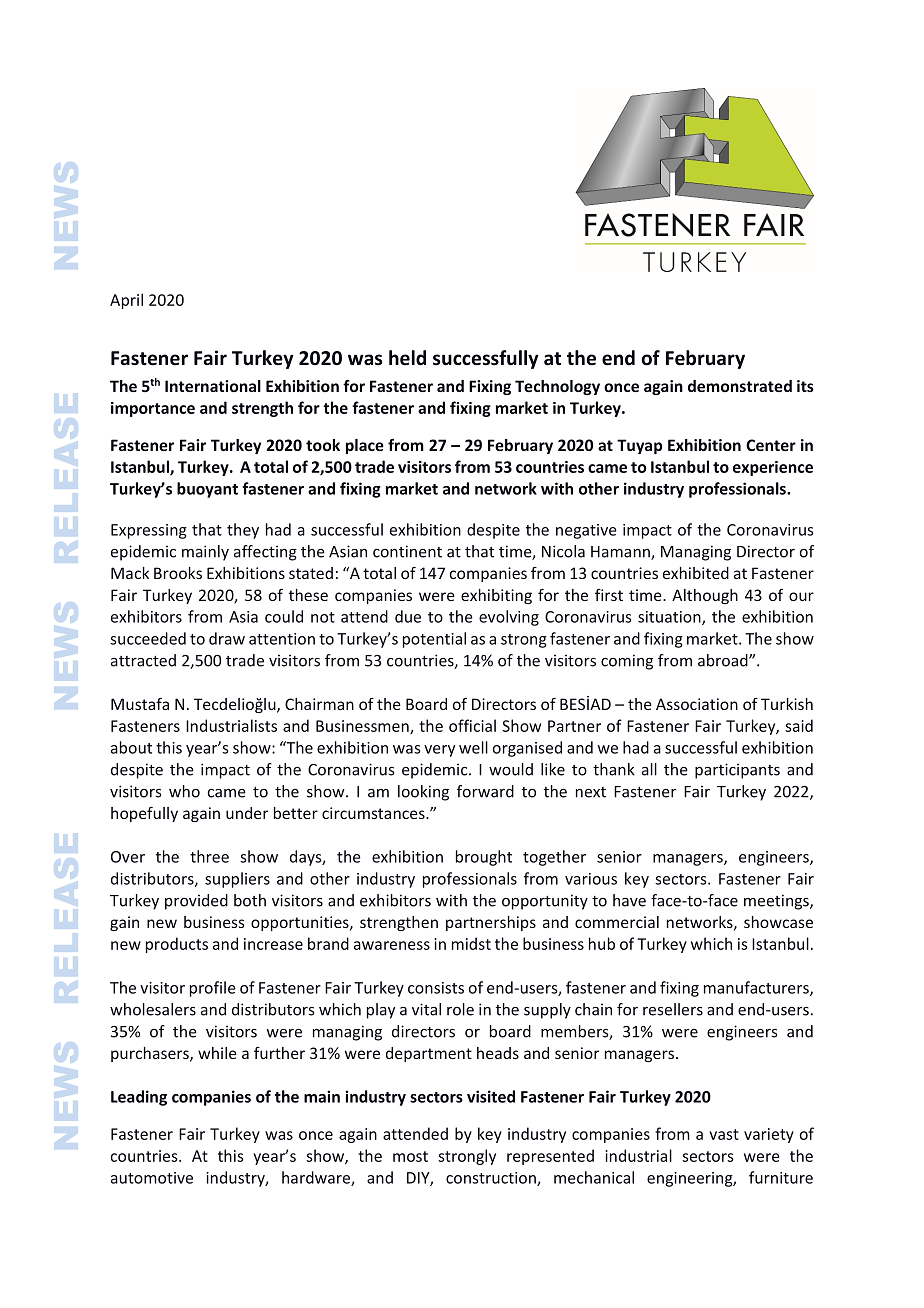 The width and height of the screenshot is (924, 1308). Describe the element at coordinates (152, 1178) in the screenshot. I see `automotive` at that location.
